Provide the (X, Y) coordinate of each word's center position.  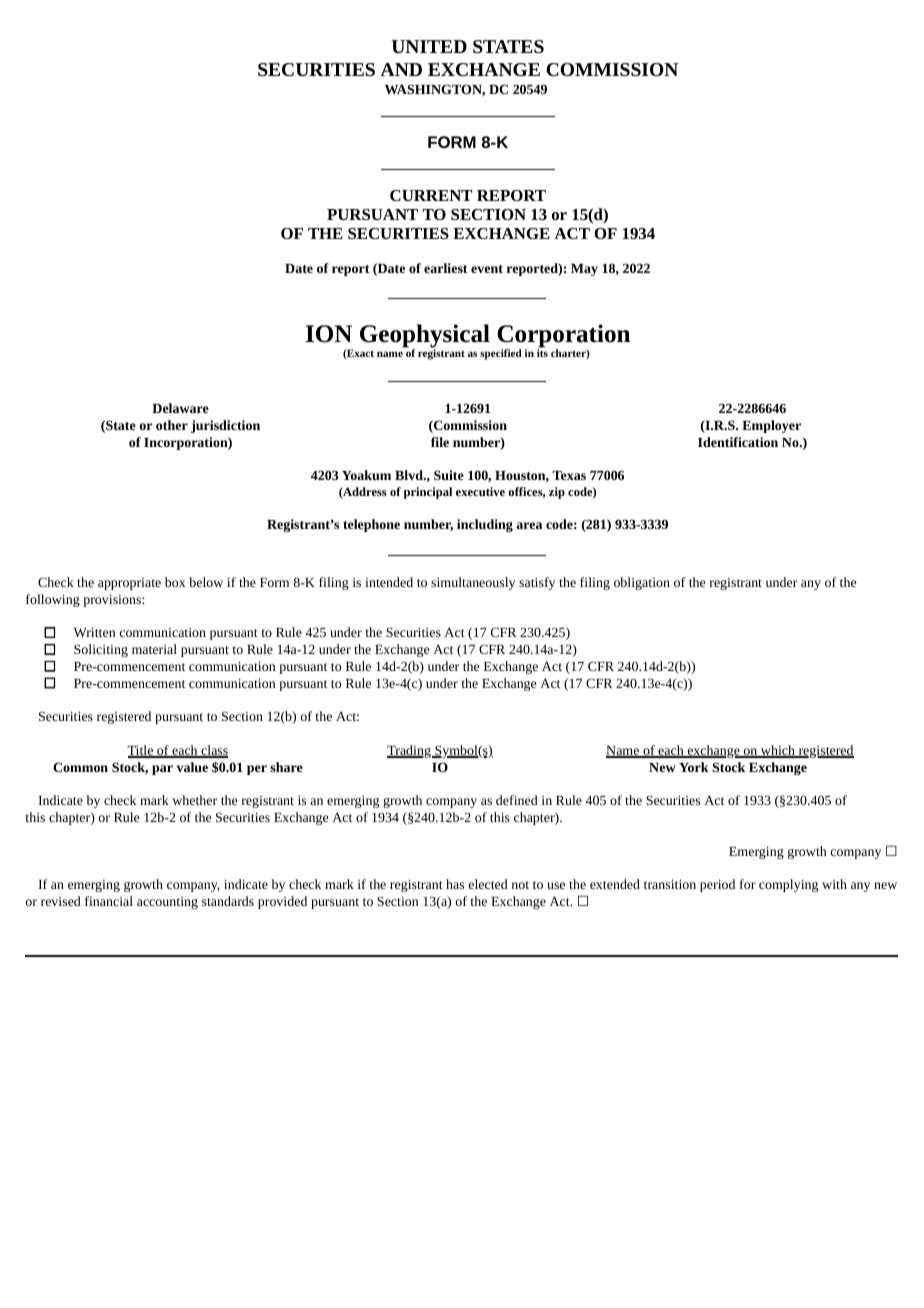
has (455, 884)
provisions (113, 601)
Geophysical (425, 337)
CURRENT (431, 195)
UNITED (429, 46)
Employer (771, 426)
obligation (642, 583)
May (584, 270)
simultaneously (473, 583)
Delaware (180, 408)
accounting (167, 903)
